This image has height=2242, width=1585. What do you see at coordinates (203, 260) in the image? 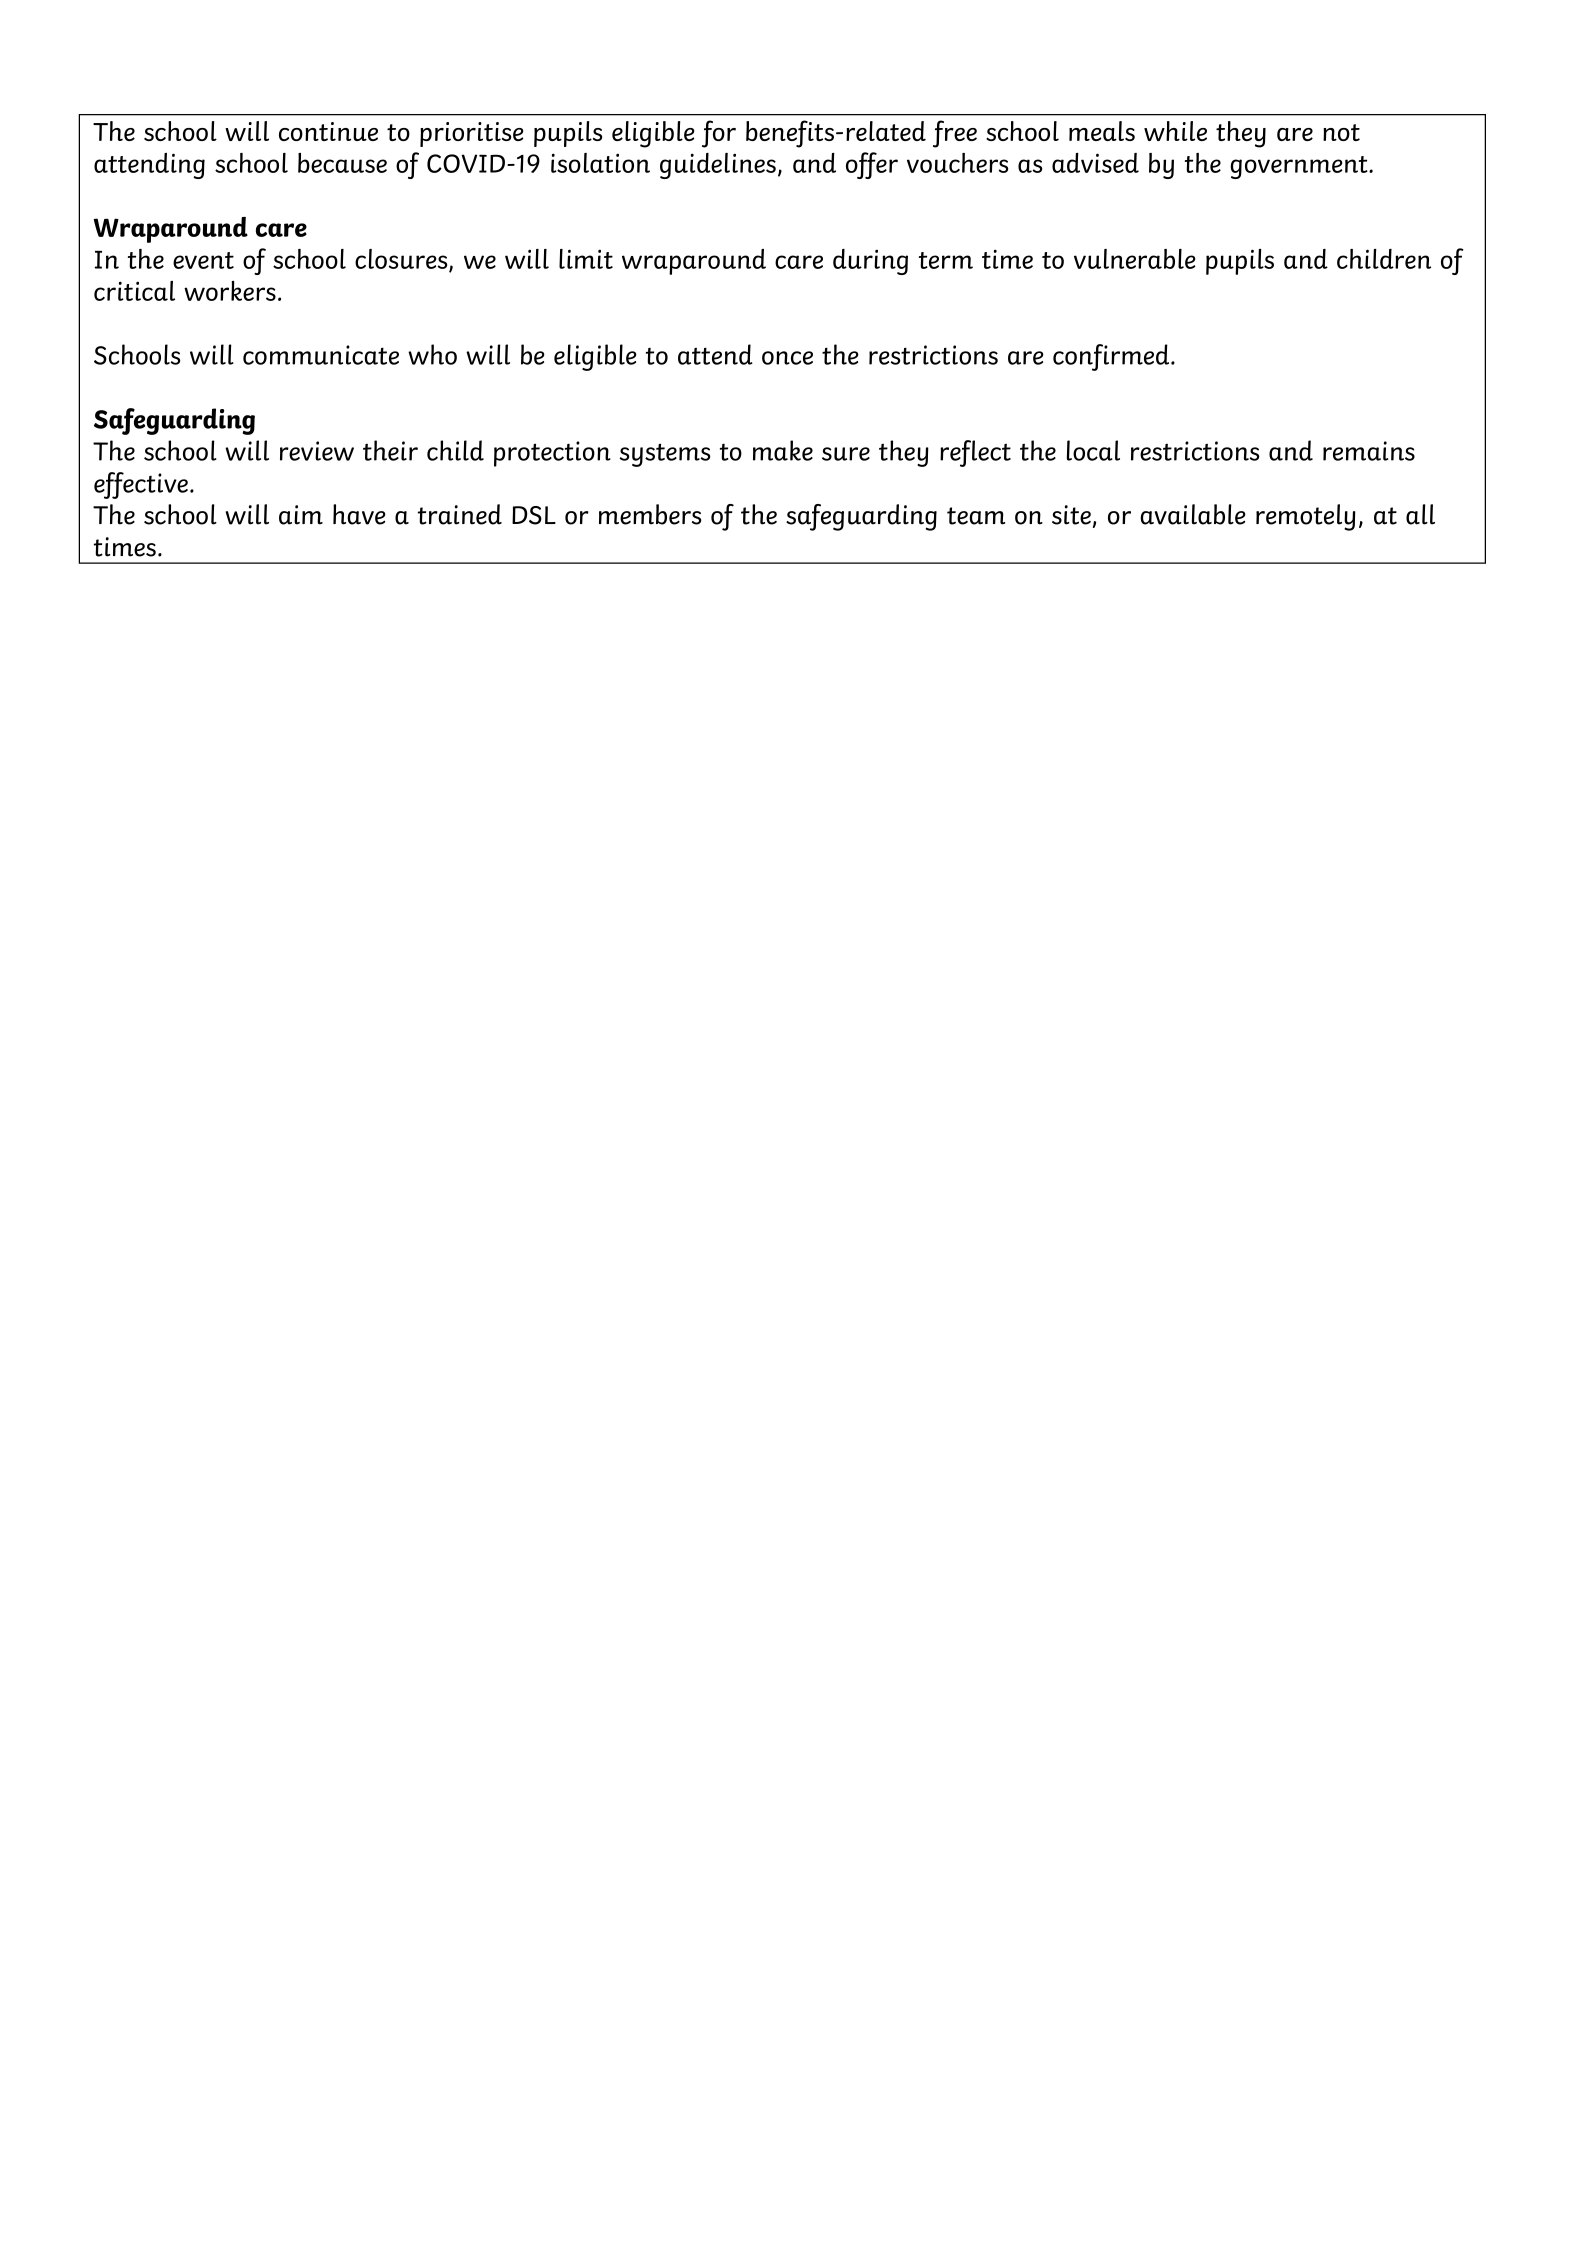
I see `event` at bounding box center [203, 260].
